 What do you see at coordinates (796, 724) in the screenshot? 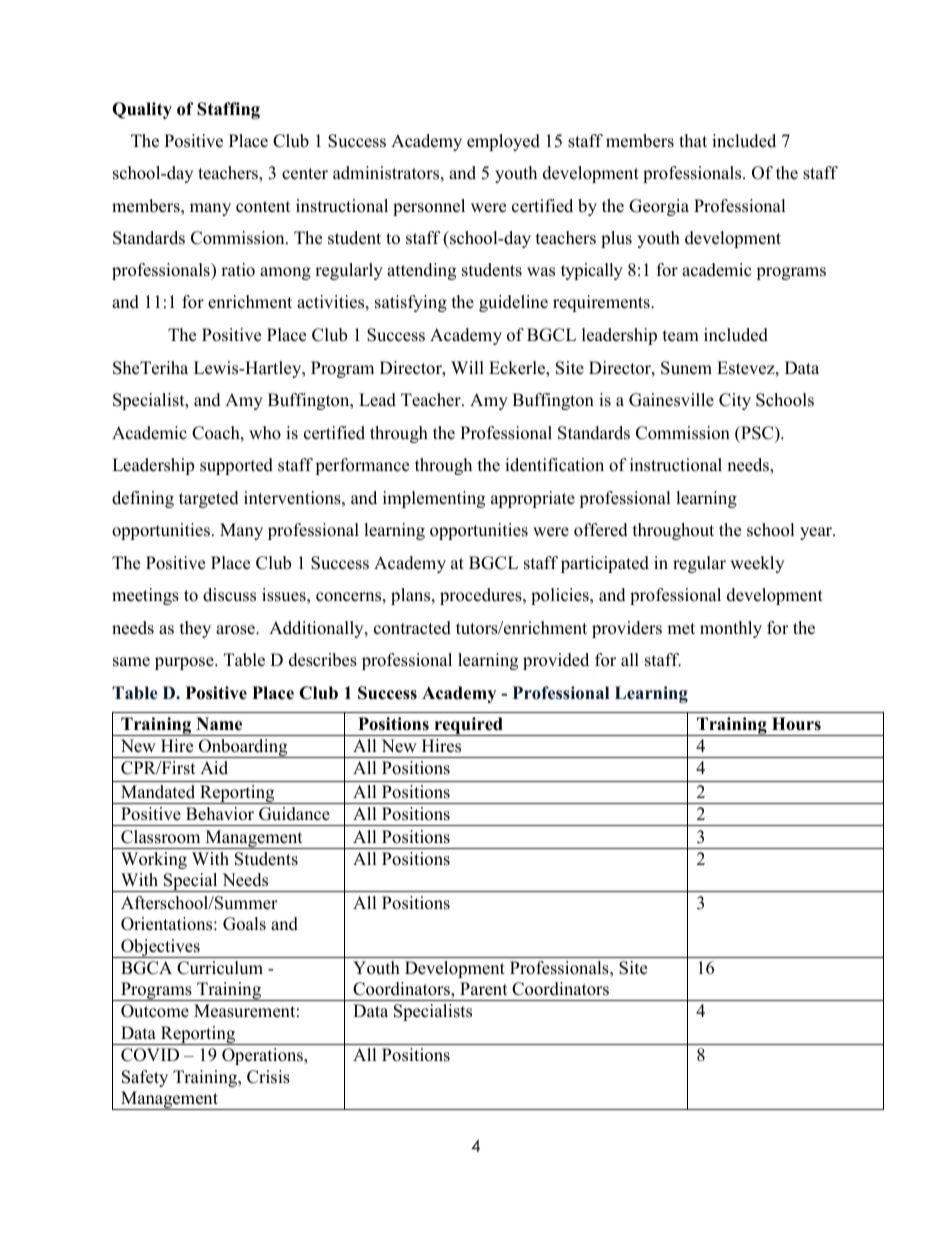
I see `Hours` at bounding box center [796, 724].
